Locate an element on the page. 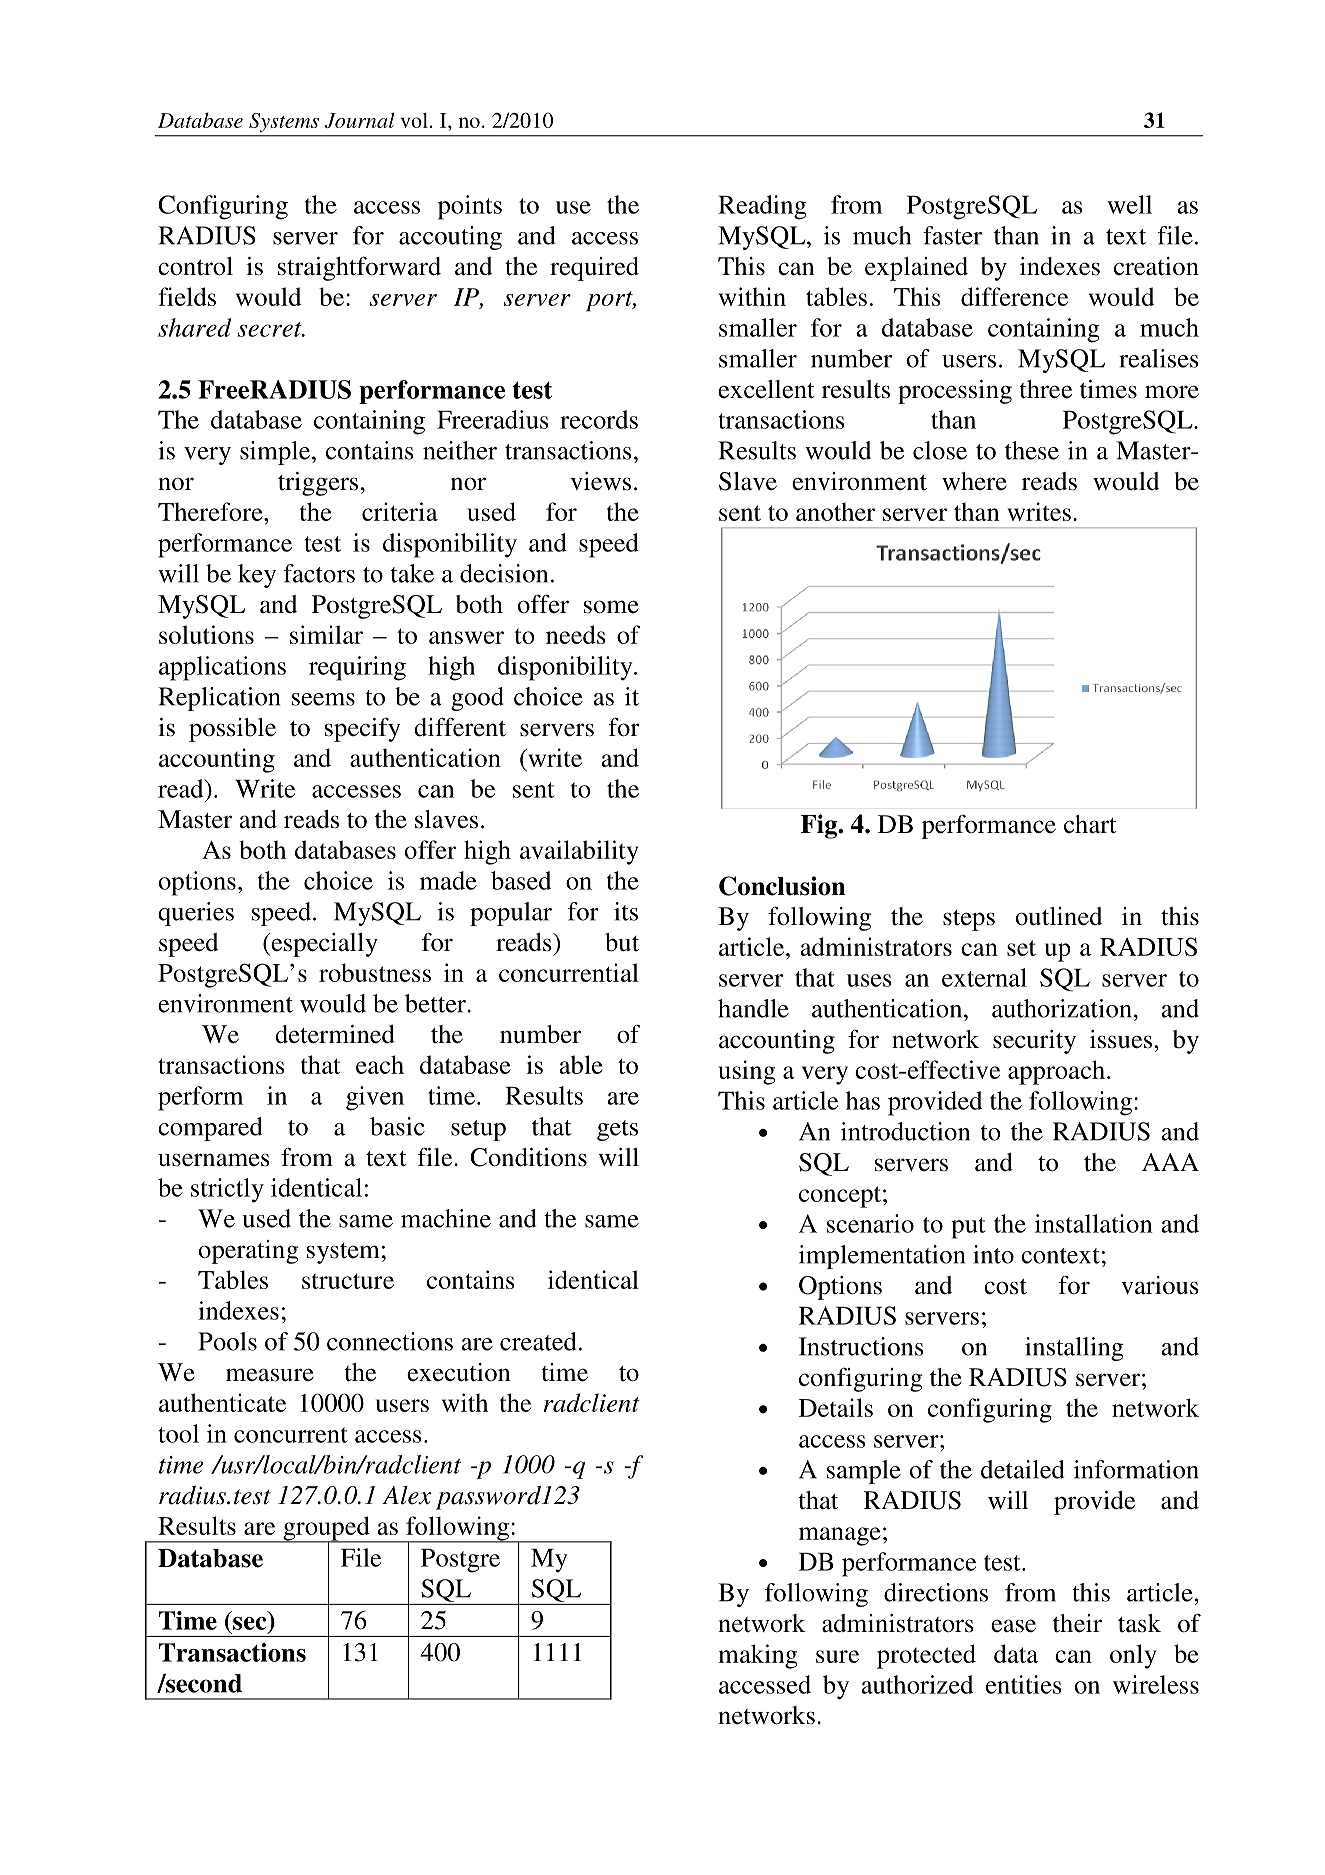  grouped is located at coordinates (326, 1529).
